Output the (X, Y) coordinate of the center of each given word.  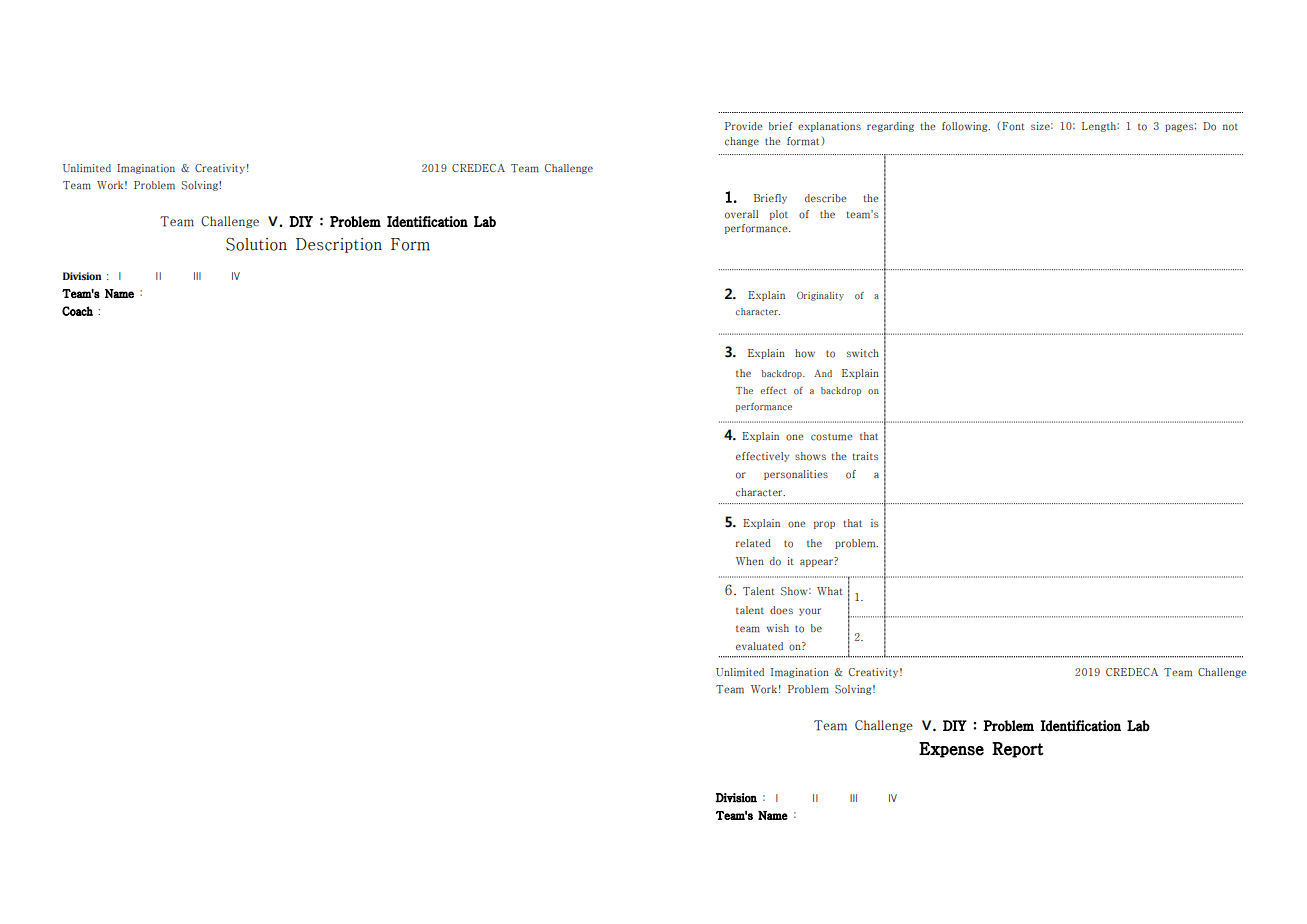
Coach (77, 311)
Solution (256, 244)
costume (832, 437)
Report (1018, 750)
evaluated (759, 646)
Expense (951, 750)
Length (1100, 127)
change (742, 142)
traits (865, 456)
